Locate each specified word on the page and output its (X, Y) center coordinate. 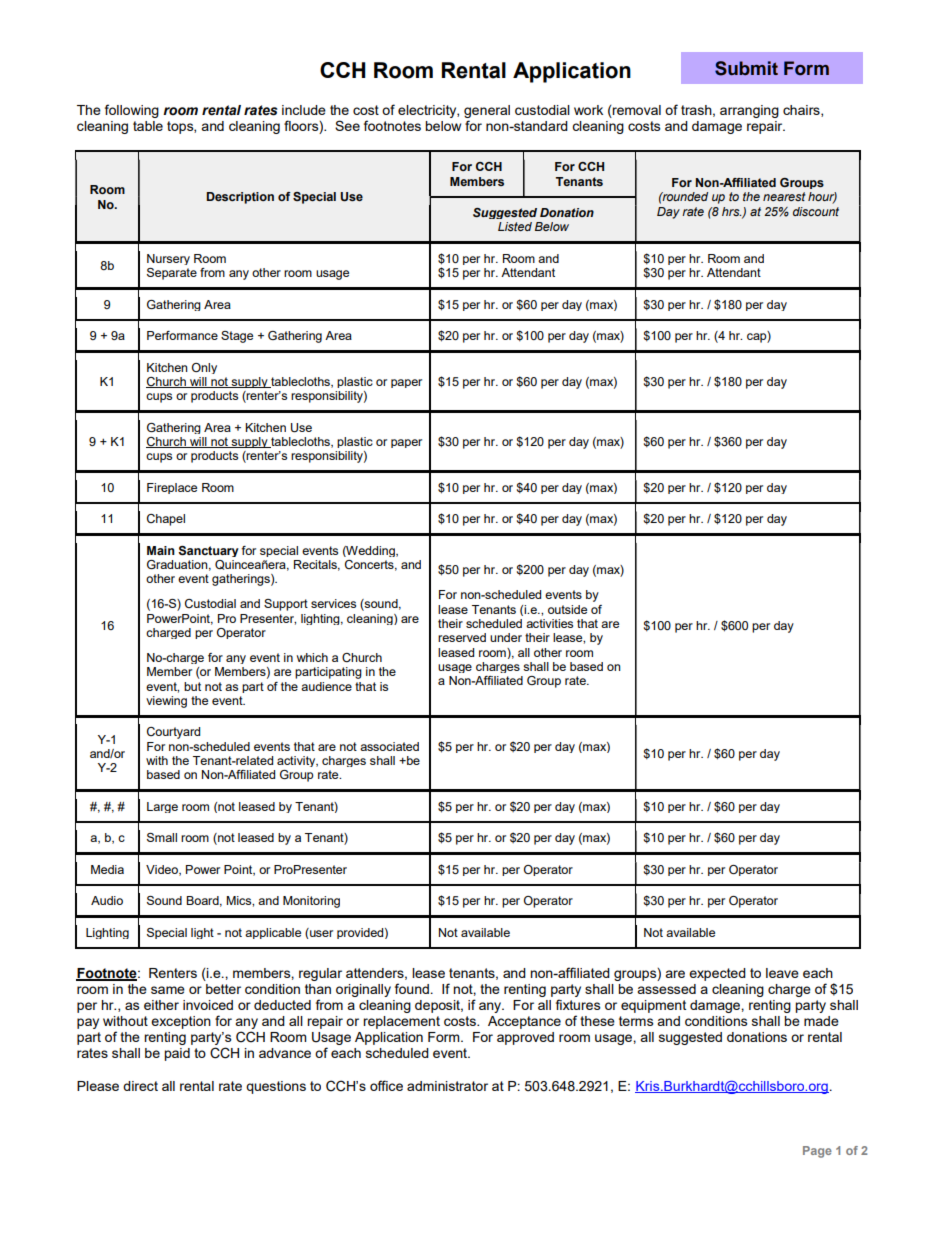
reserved (462, 637)
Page (817, 1152)
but (192, 686)
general (487, 111)
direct (140, 1086)
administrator (447, 1086)
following (132, 111)
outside (567, 609)
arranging (749, 111)
